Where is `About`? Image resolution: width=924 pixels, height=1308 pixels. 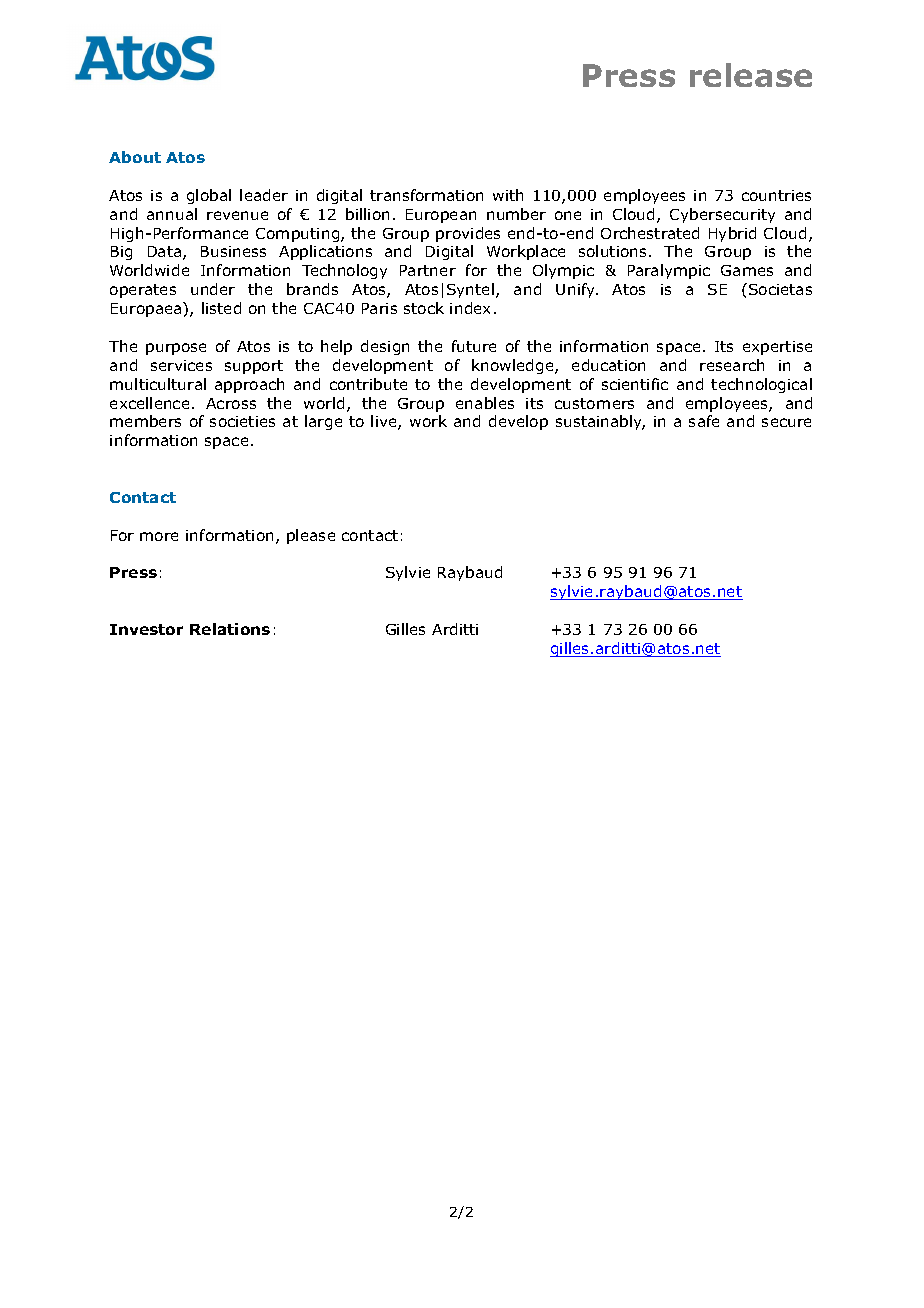
About is located at coordinates (135, 157).
